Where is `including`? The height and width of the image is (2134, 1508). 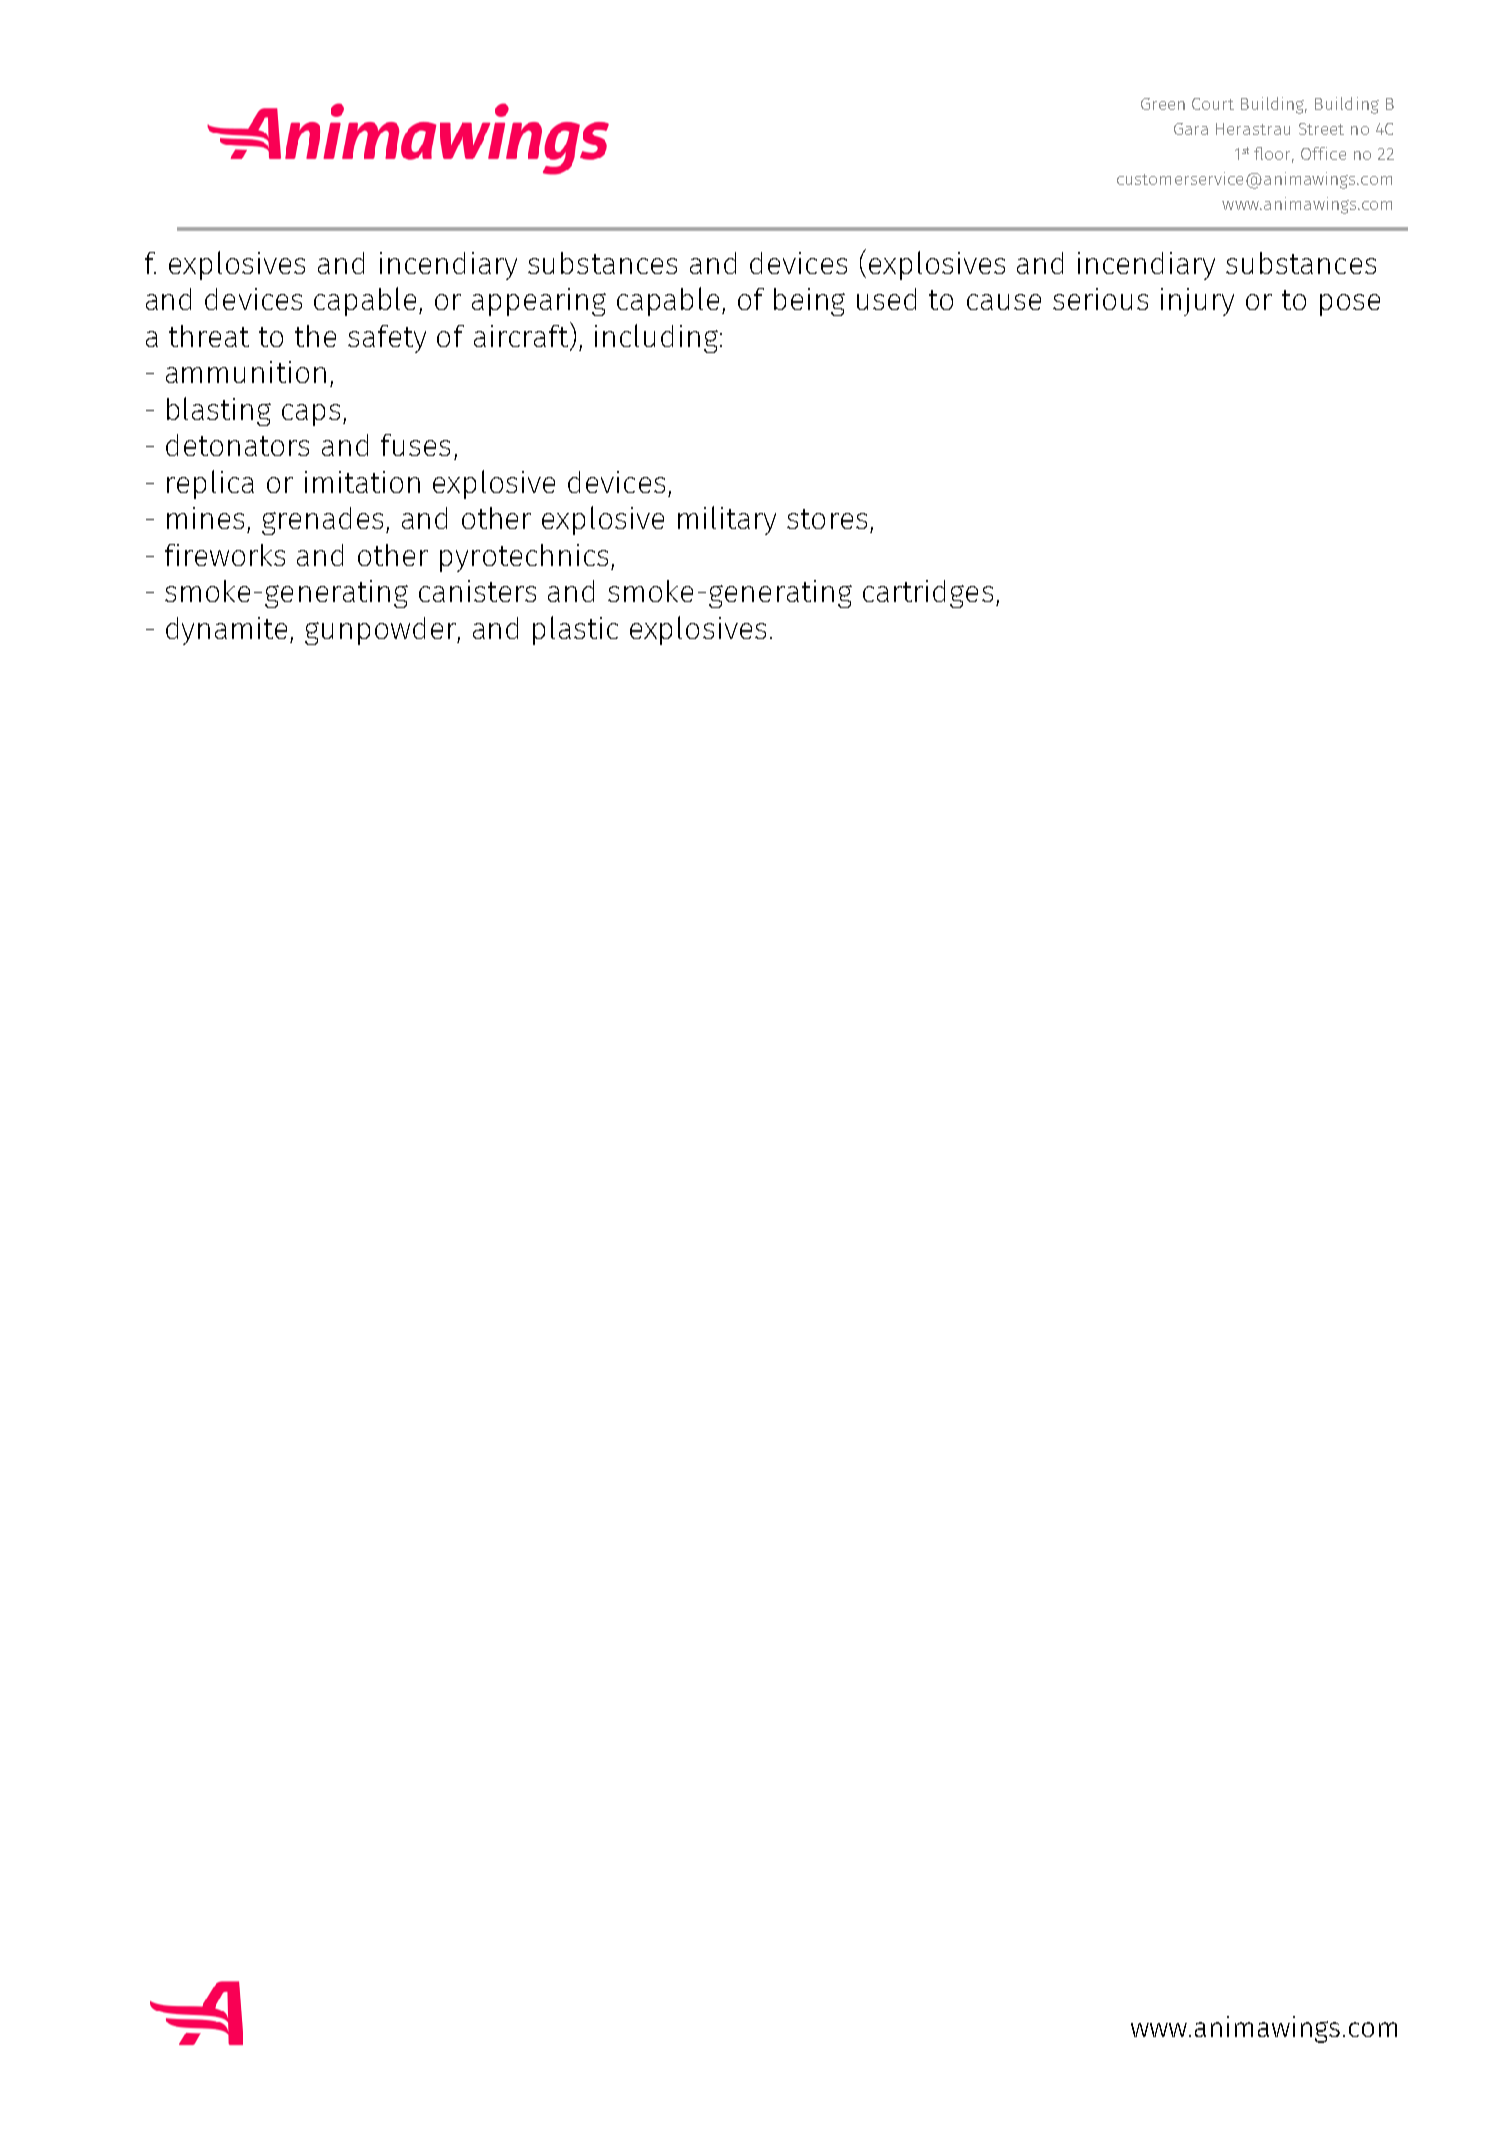
including is located at coordinates (656, 338).
